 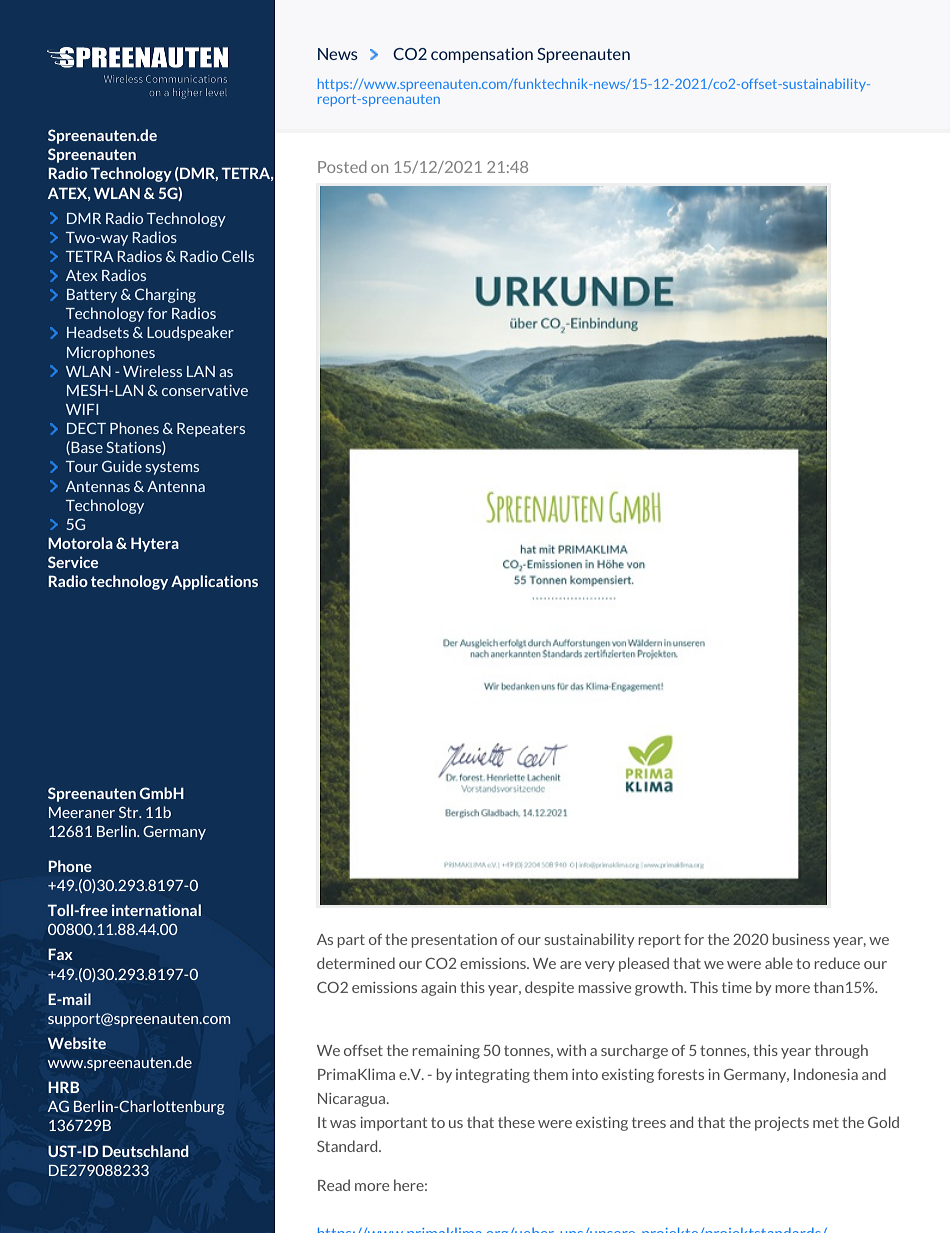 What do you see at coordinates (172, 468) in the screenshot?
I see `systems` at bounding box center [172, 468].
